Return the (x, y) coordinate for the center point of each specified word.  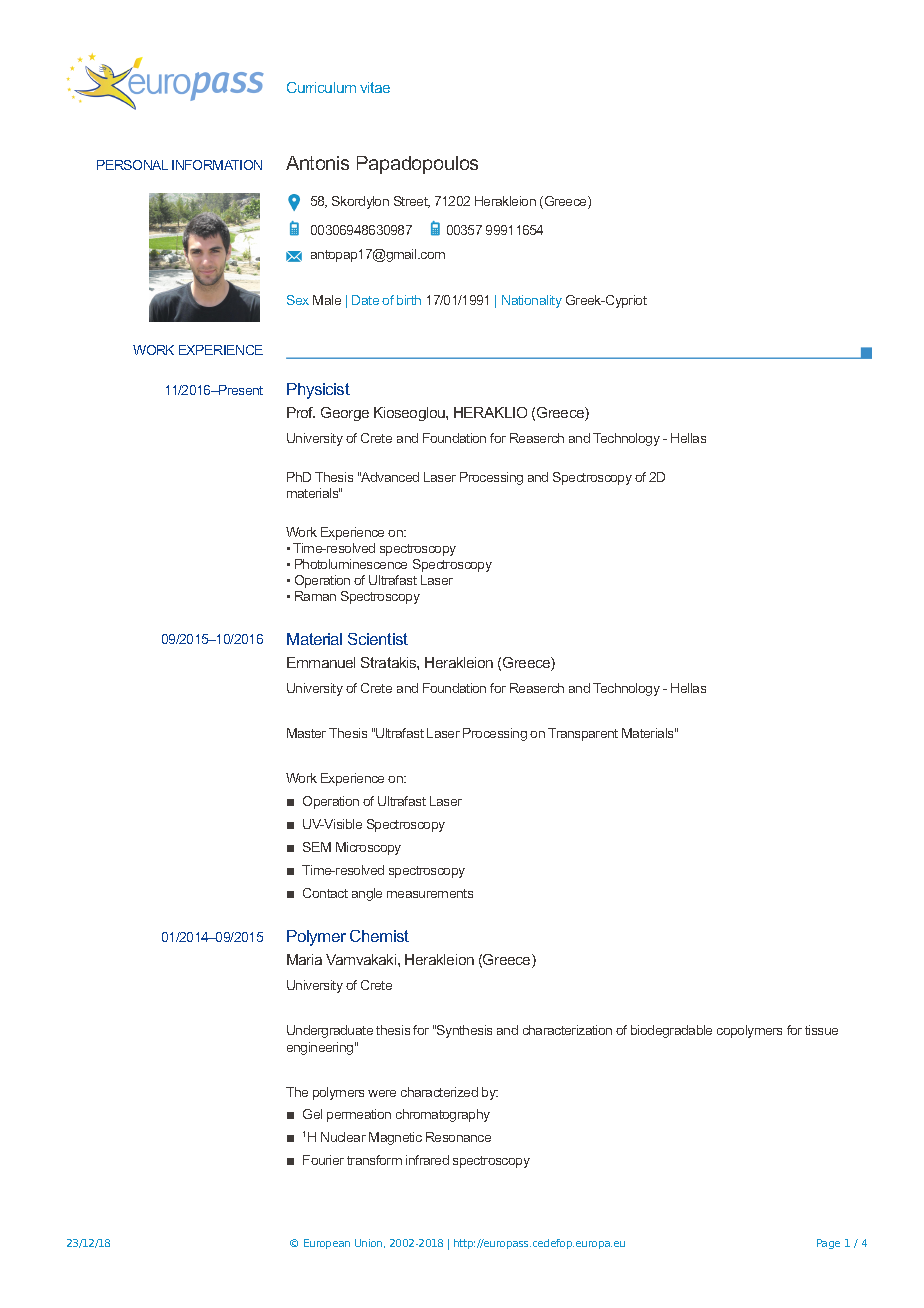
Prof (301, 412)
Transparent (583, 734)
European (327, 1244)
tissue (821, 1030)
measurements (430, 893)
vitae (375, 87)
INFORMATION (217, 165)
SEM (317, 847)
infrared (427, 1160)
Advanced (389, 477)
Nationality (532, 301)
